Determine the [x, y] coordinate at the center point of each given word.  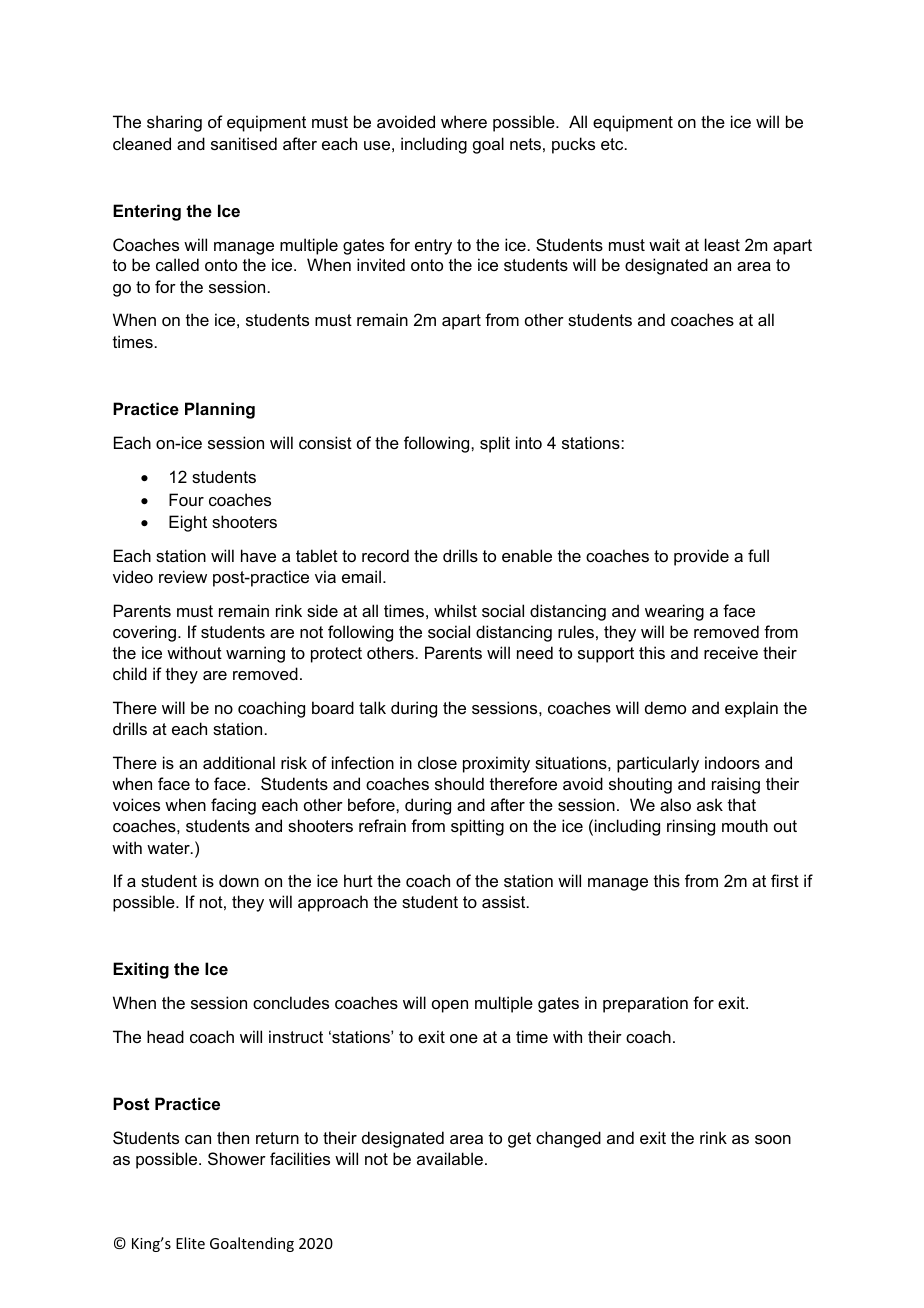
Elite [190, 1243]
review [183, 576]
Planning [220, 410]
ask [710, 804]
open [450, 1006]
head [165, 1036]
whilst [455, 610]
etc [613, 144]
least [722, 244]
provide [701, 557]
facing [233, 806]
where [464, 121]
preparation [645, 1004]
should [459, 783]
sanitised [244, 143]
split [495, 444]
